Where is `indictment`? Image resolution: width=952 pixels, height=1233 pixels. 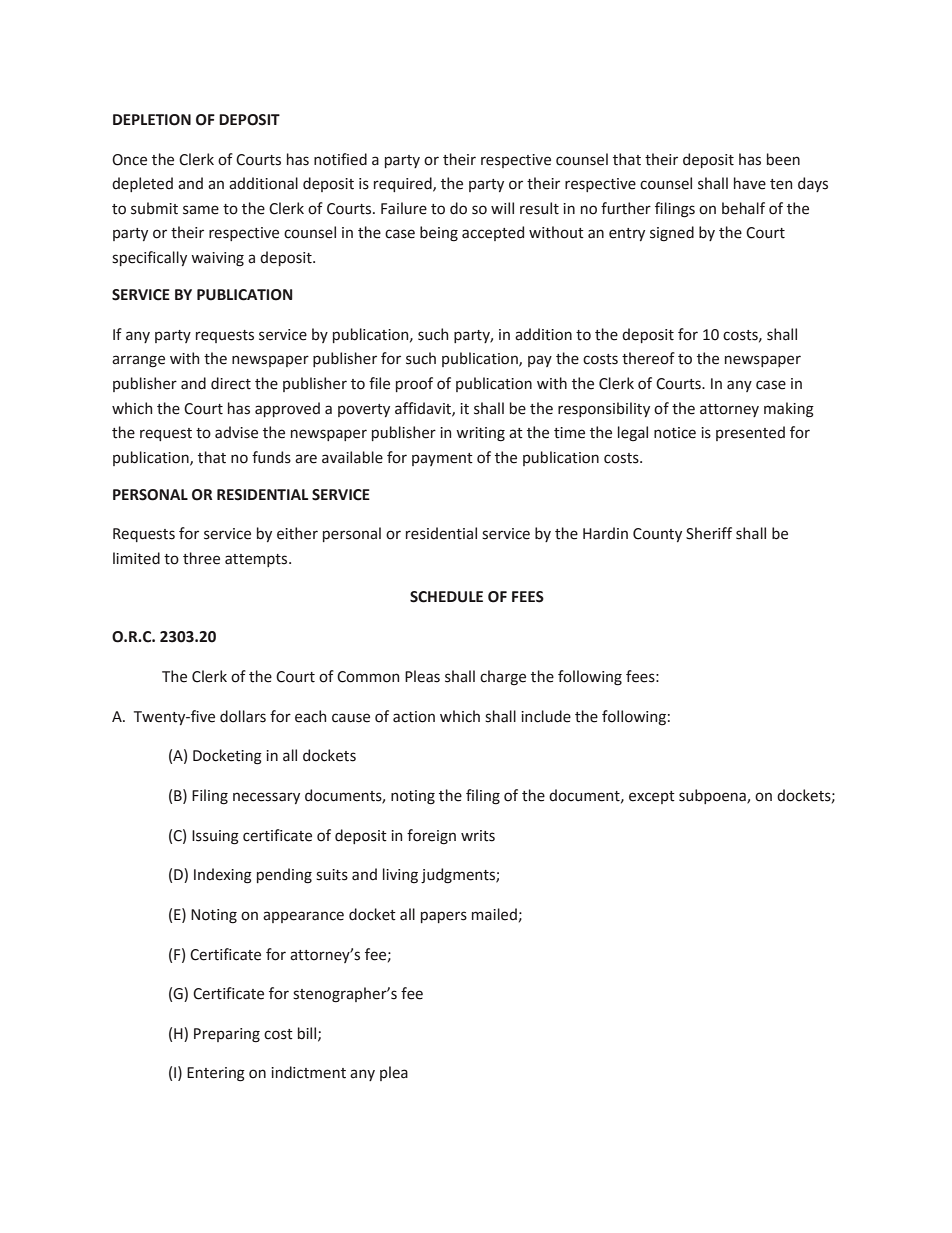
indictment is located at coordinates (308, 1072).
